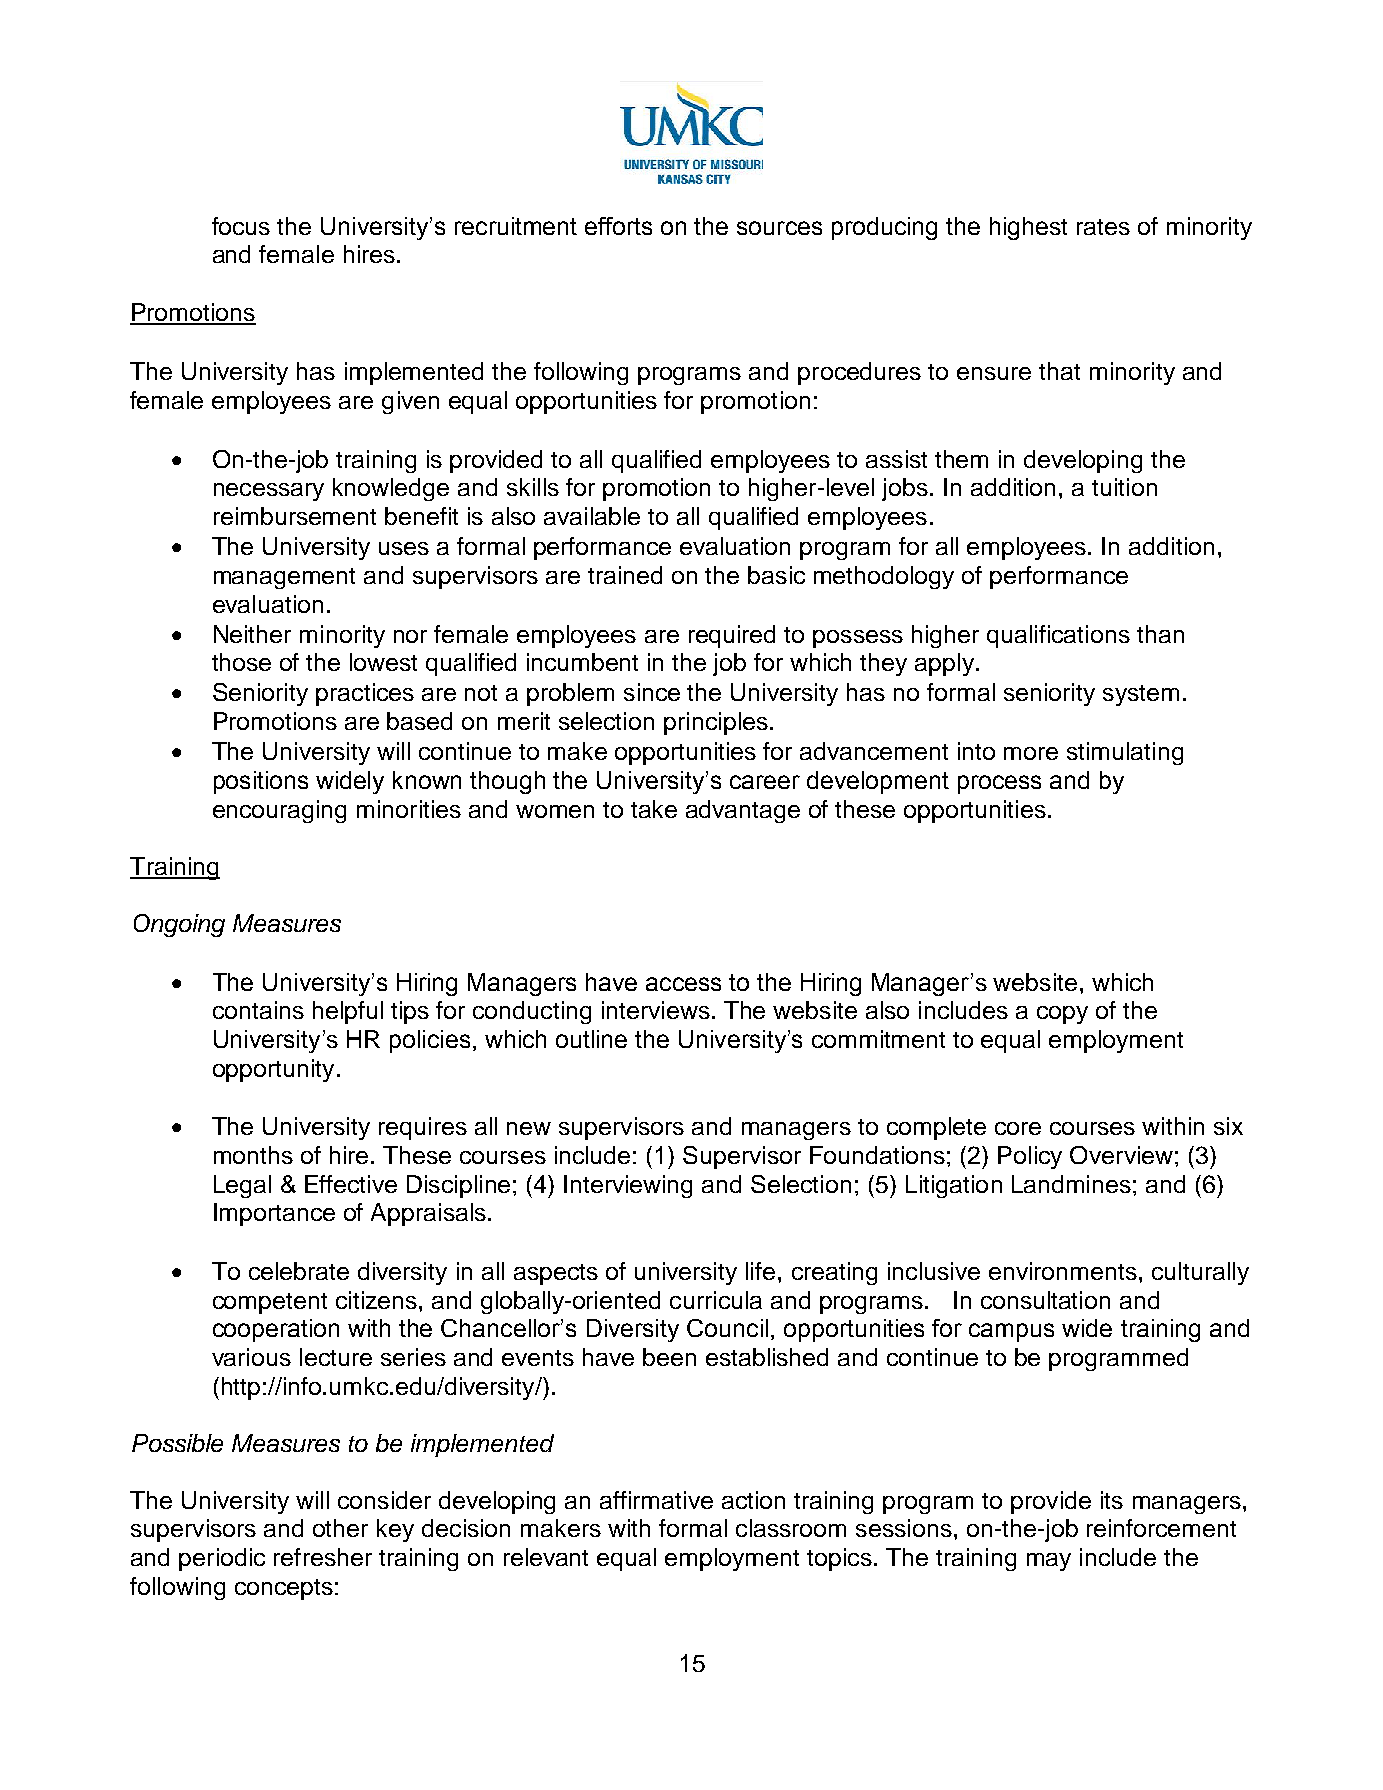 This screenshot has width=1383, height=1790. I want to click on rates, so click(1103, 227).
